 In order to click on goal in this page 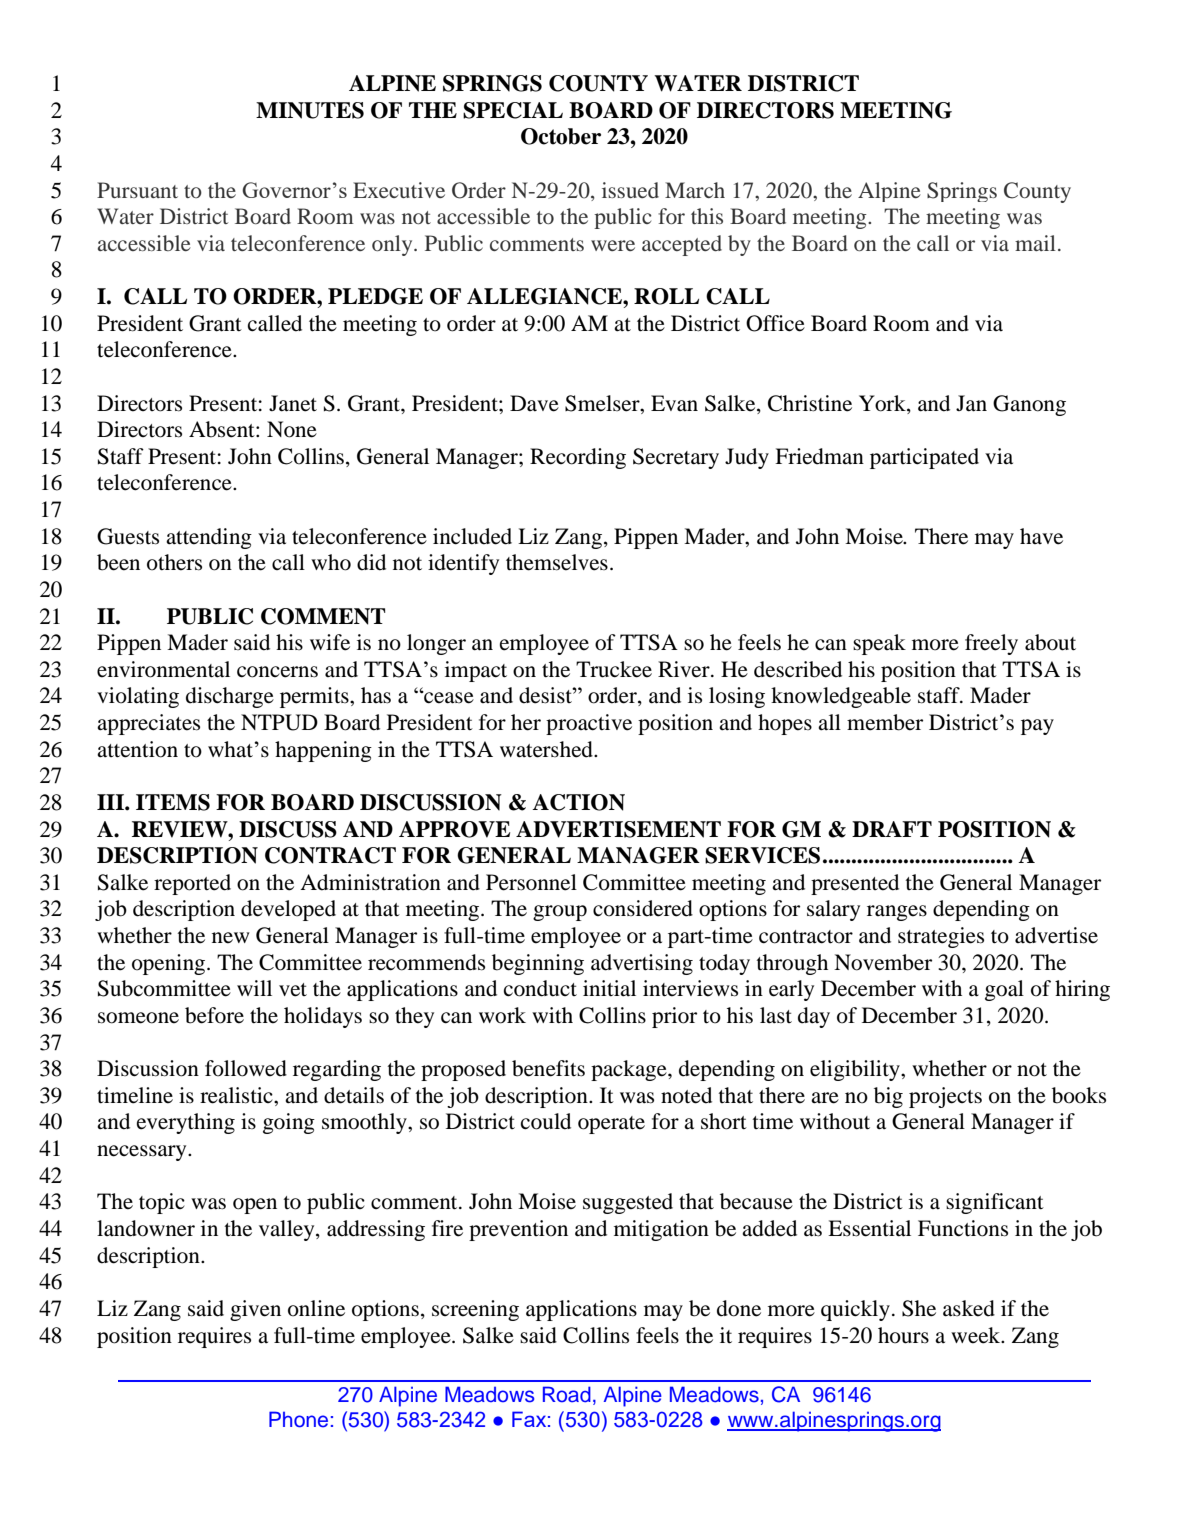, I will do `click(1004, 990)`.
